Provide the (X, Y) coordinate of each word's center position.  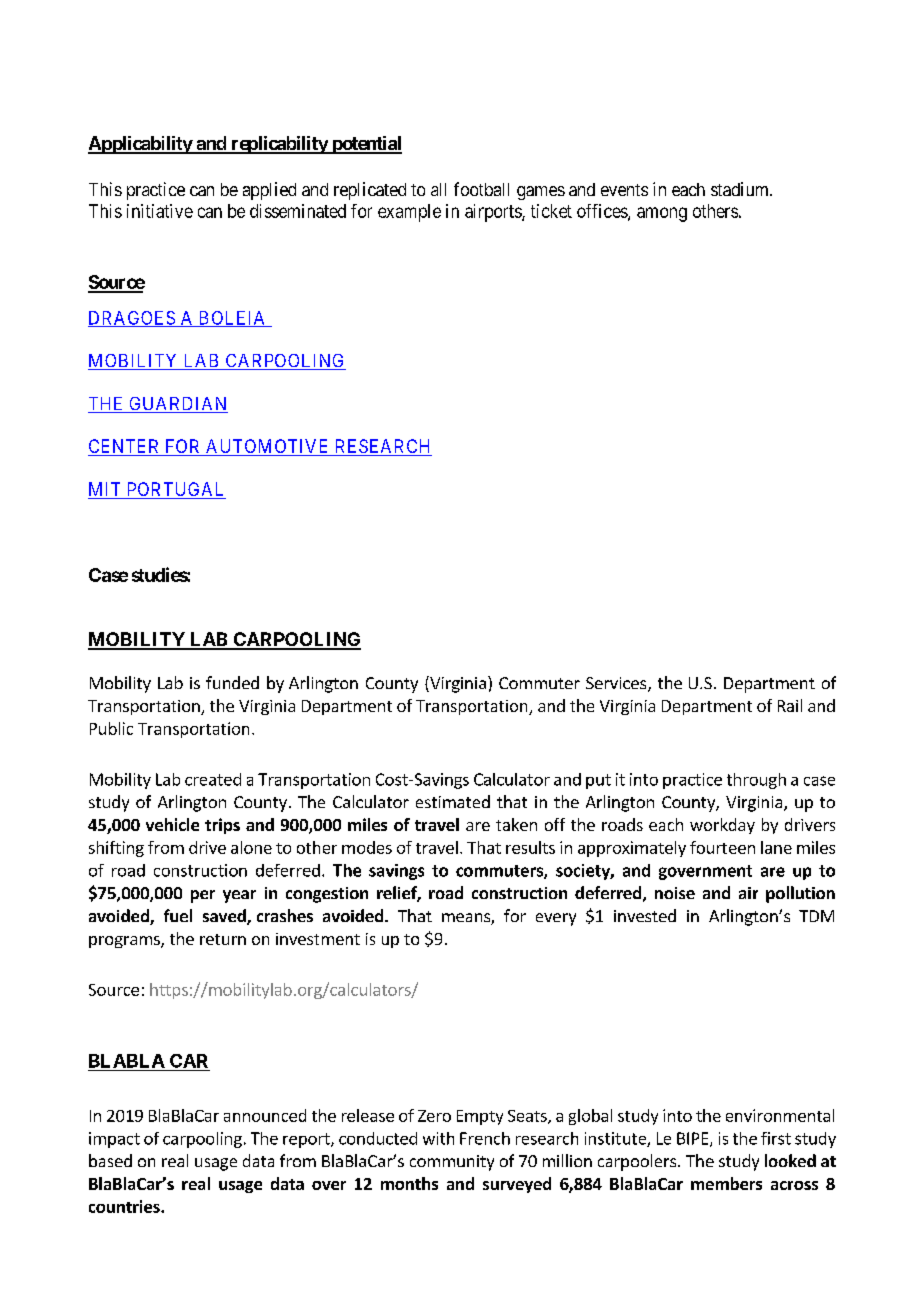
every (556, 919)
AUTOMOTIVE (268, 447)
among (662, 214)
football (481, 189)
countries (125, 1206)
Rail (790, 705)
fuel (178, 915)
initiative (160, 211)
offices (603, 212)
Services (617, 684)
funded (232, 682)
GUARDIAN (177, 405)
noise (675, 893)
